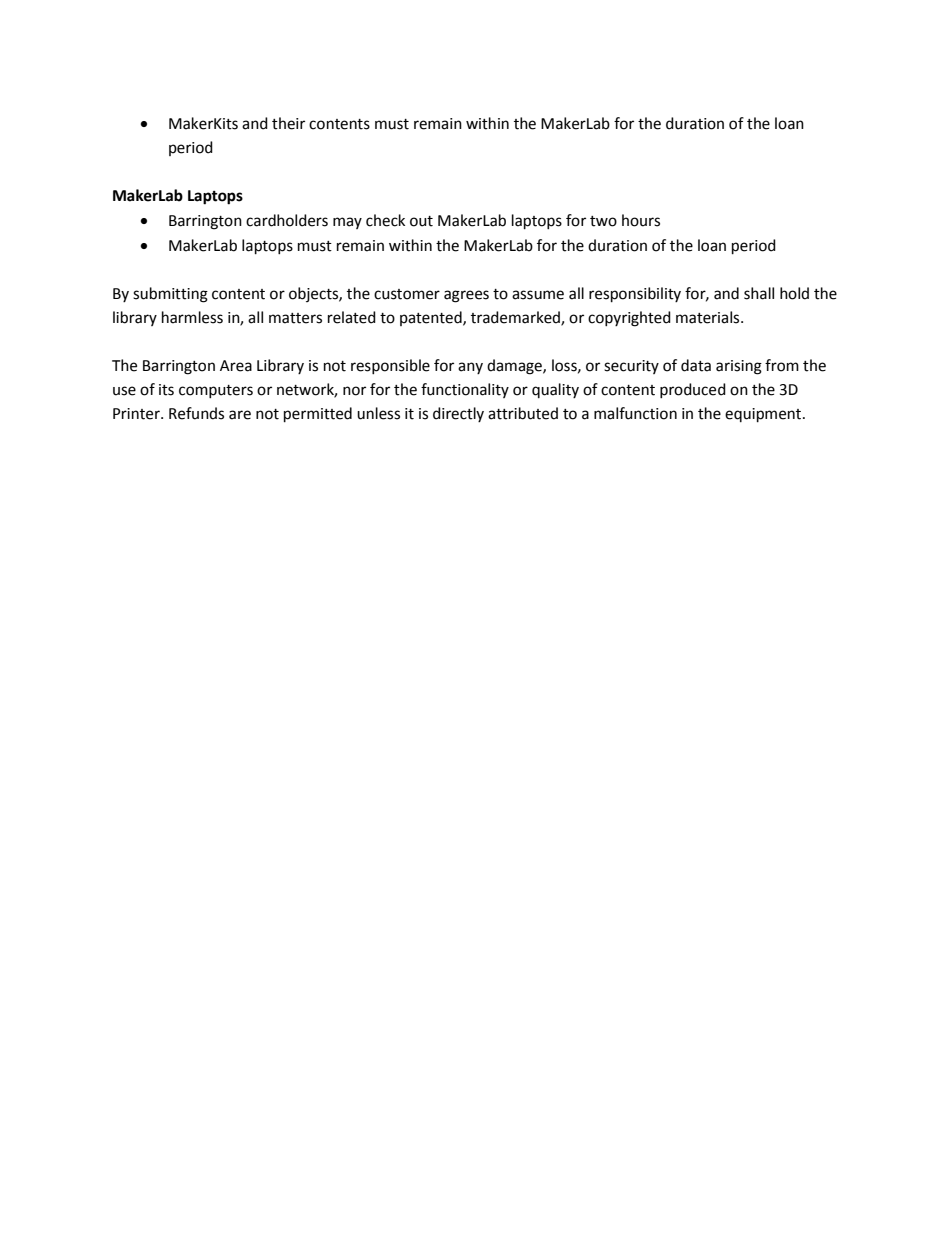 Image resolution: width=952 pixels, height=1233 pixels. What do you see at coordinates (170, 295) in the screenshot?
I see `submitting` at bounding box center [170, 295].
